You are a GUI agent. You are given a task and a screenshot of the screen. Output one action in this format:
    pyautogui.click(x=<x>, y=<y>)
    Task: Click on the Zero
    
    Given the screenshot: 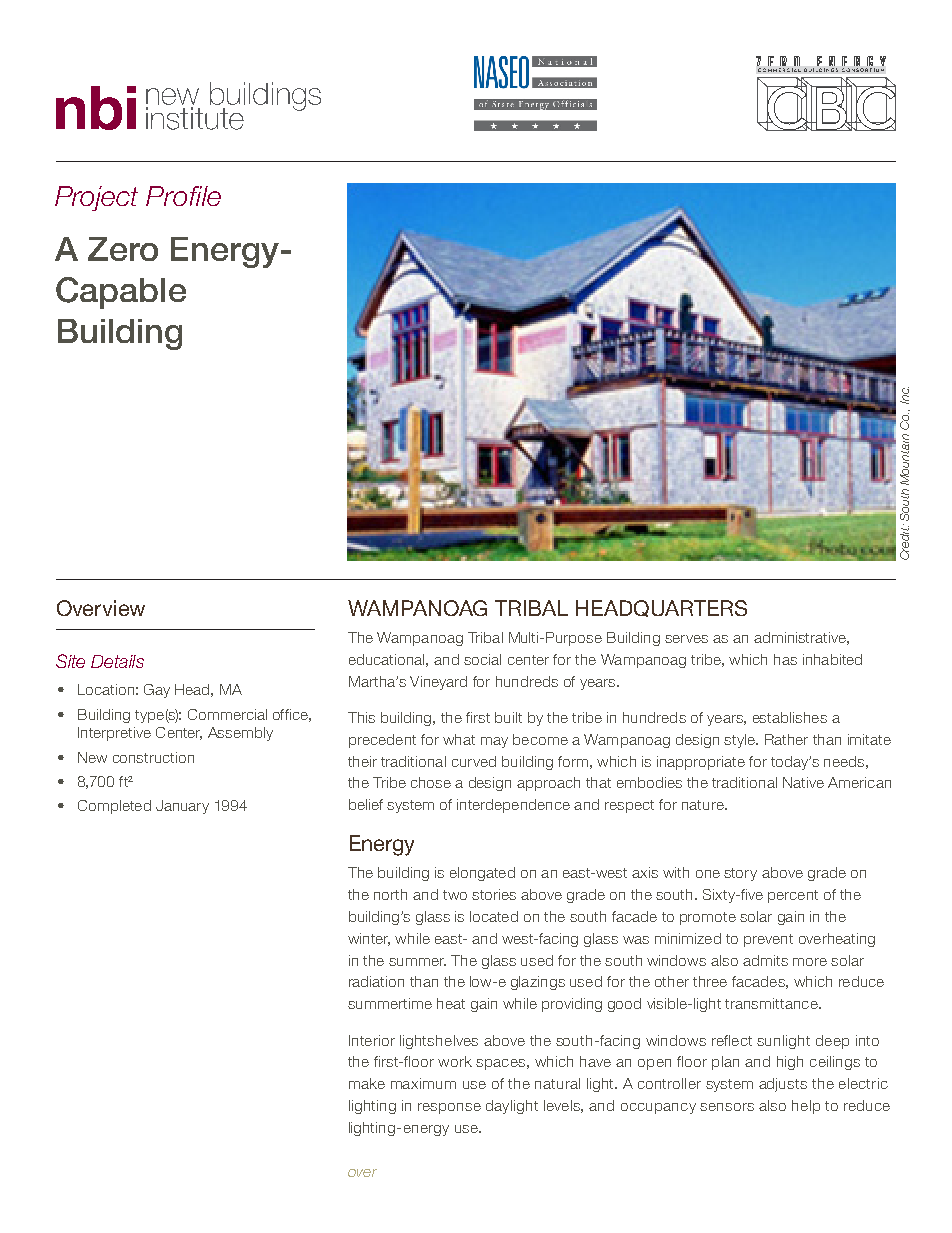 What is the action you would take?
    pyautogui.click(x=123, y=249)
